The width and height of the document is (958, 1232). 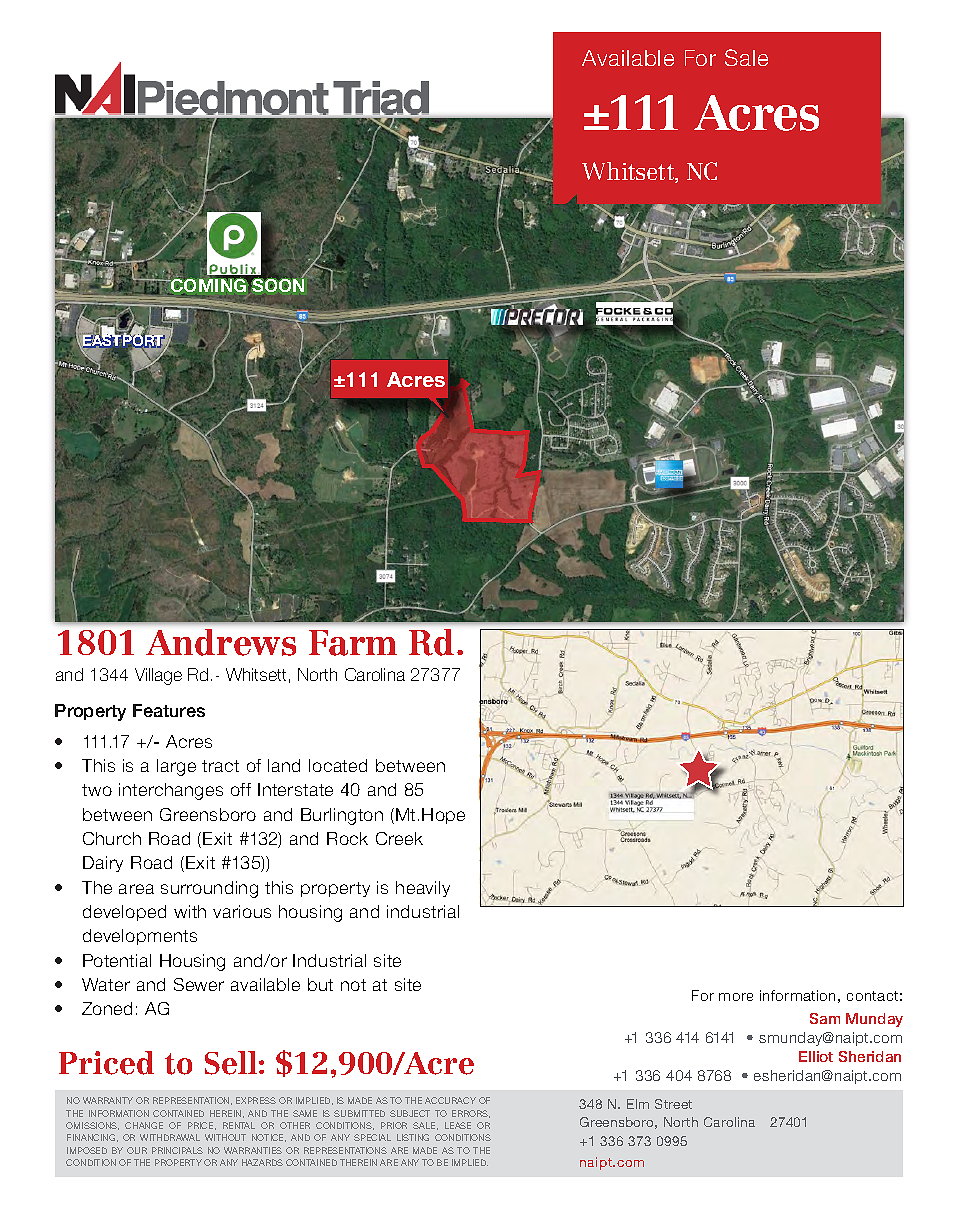 What do you see at coordinates (399, 838) in the document?
I see `Creek` at bounding box center [399, 838].
